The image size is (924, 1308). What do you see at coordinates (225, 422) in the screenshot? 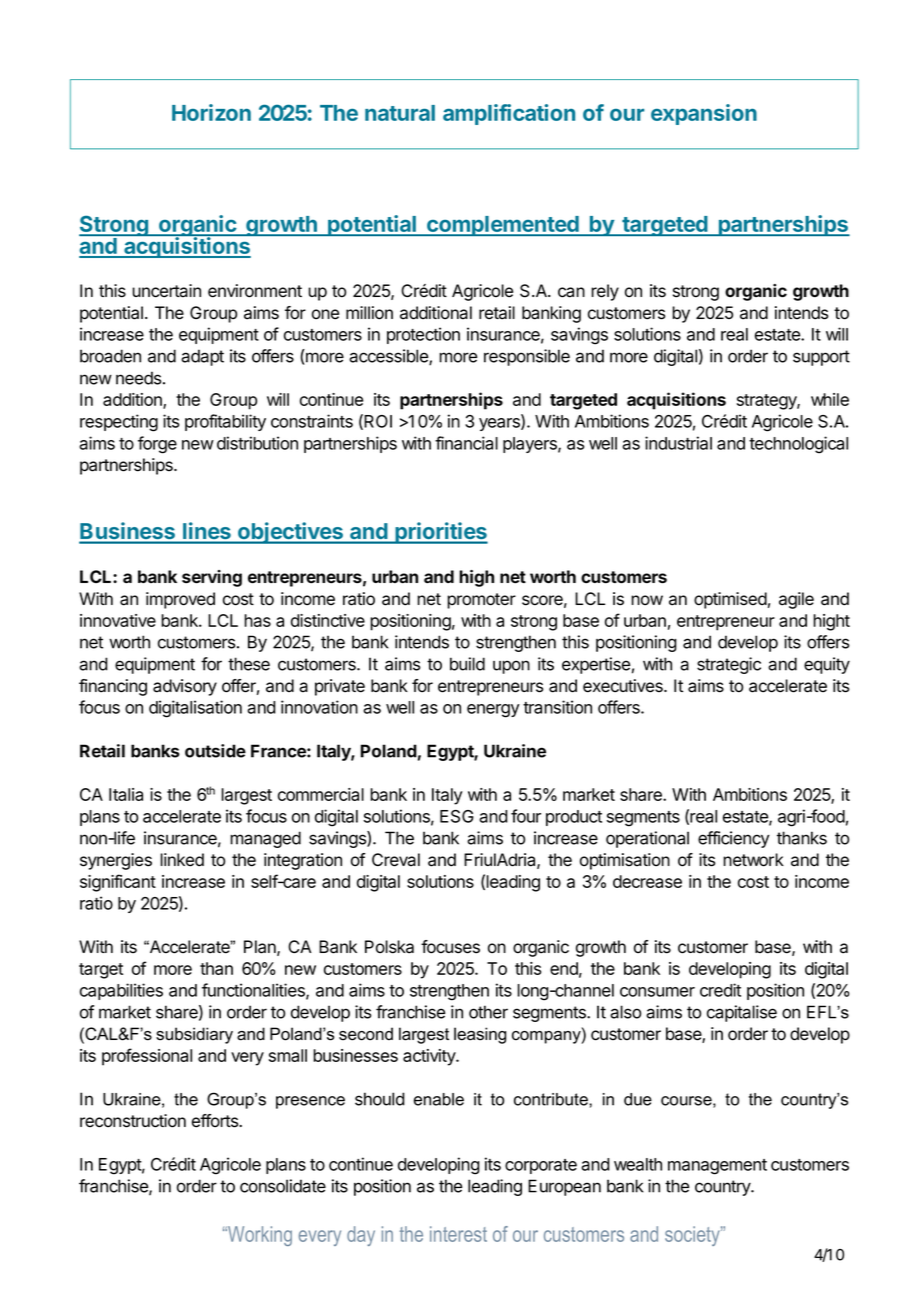
I see `profitability` at bounding box center [225, 422].
